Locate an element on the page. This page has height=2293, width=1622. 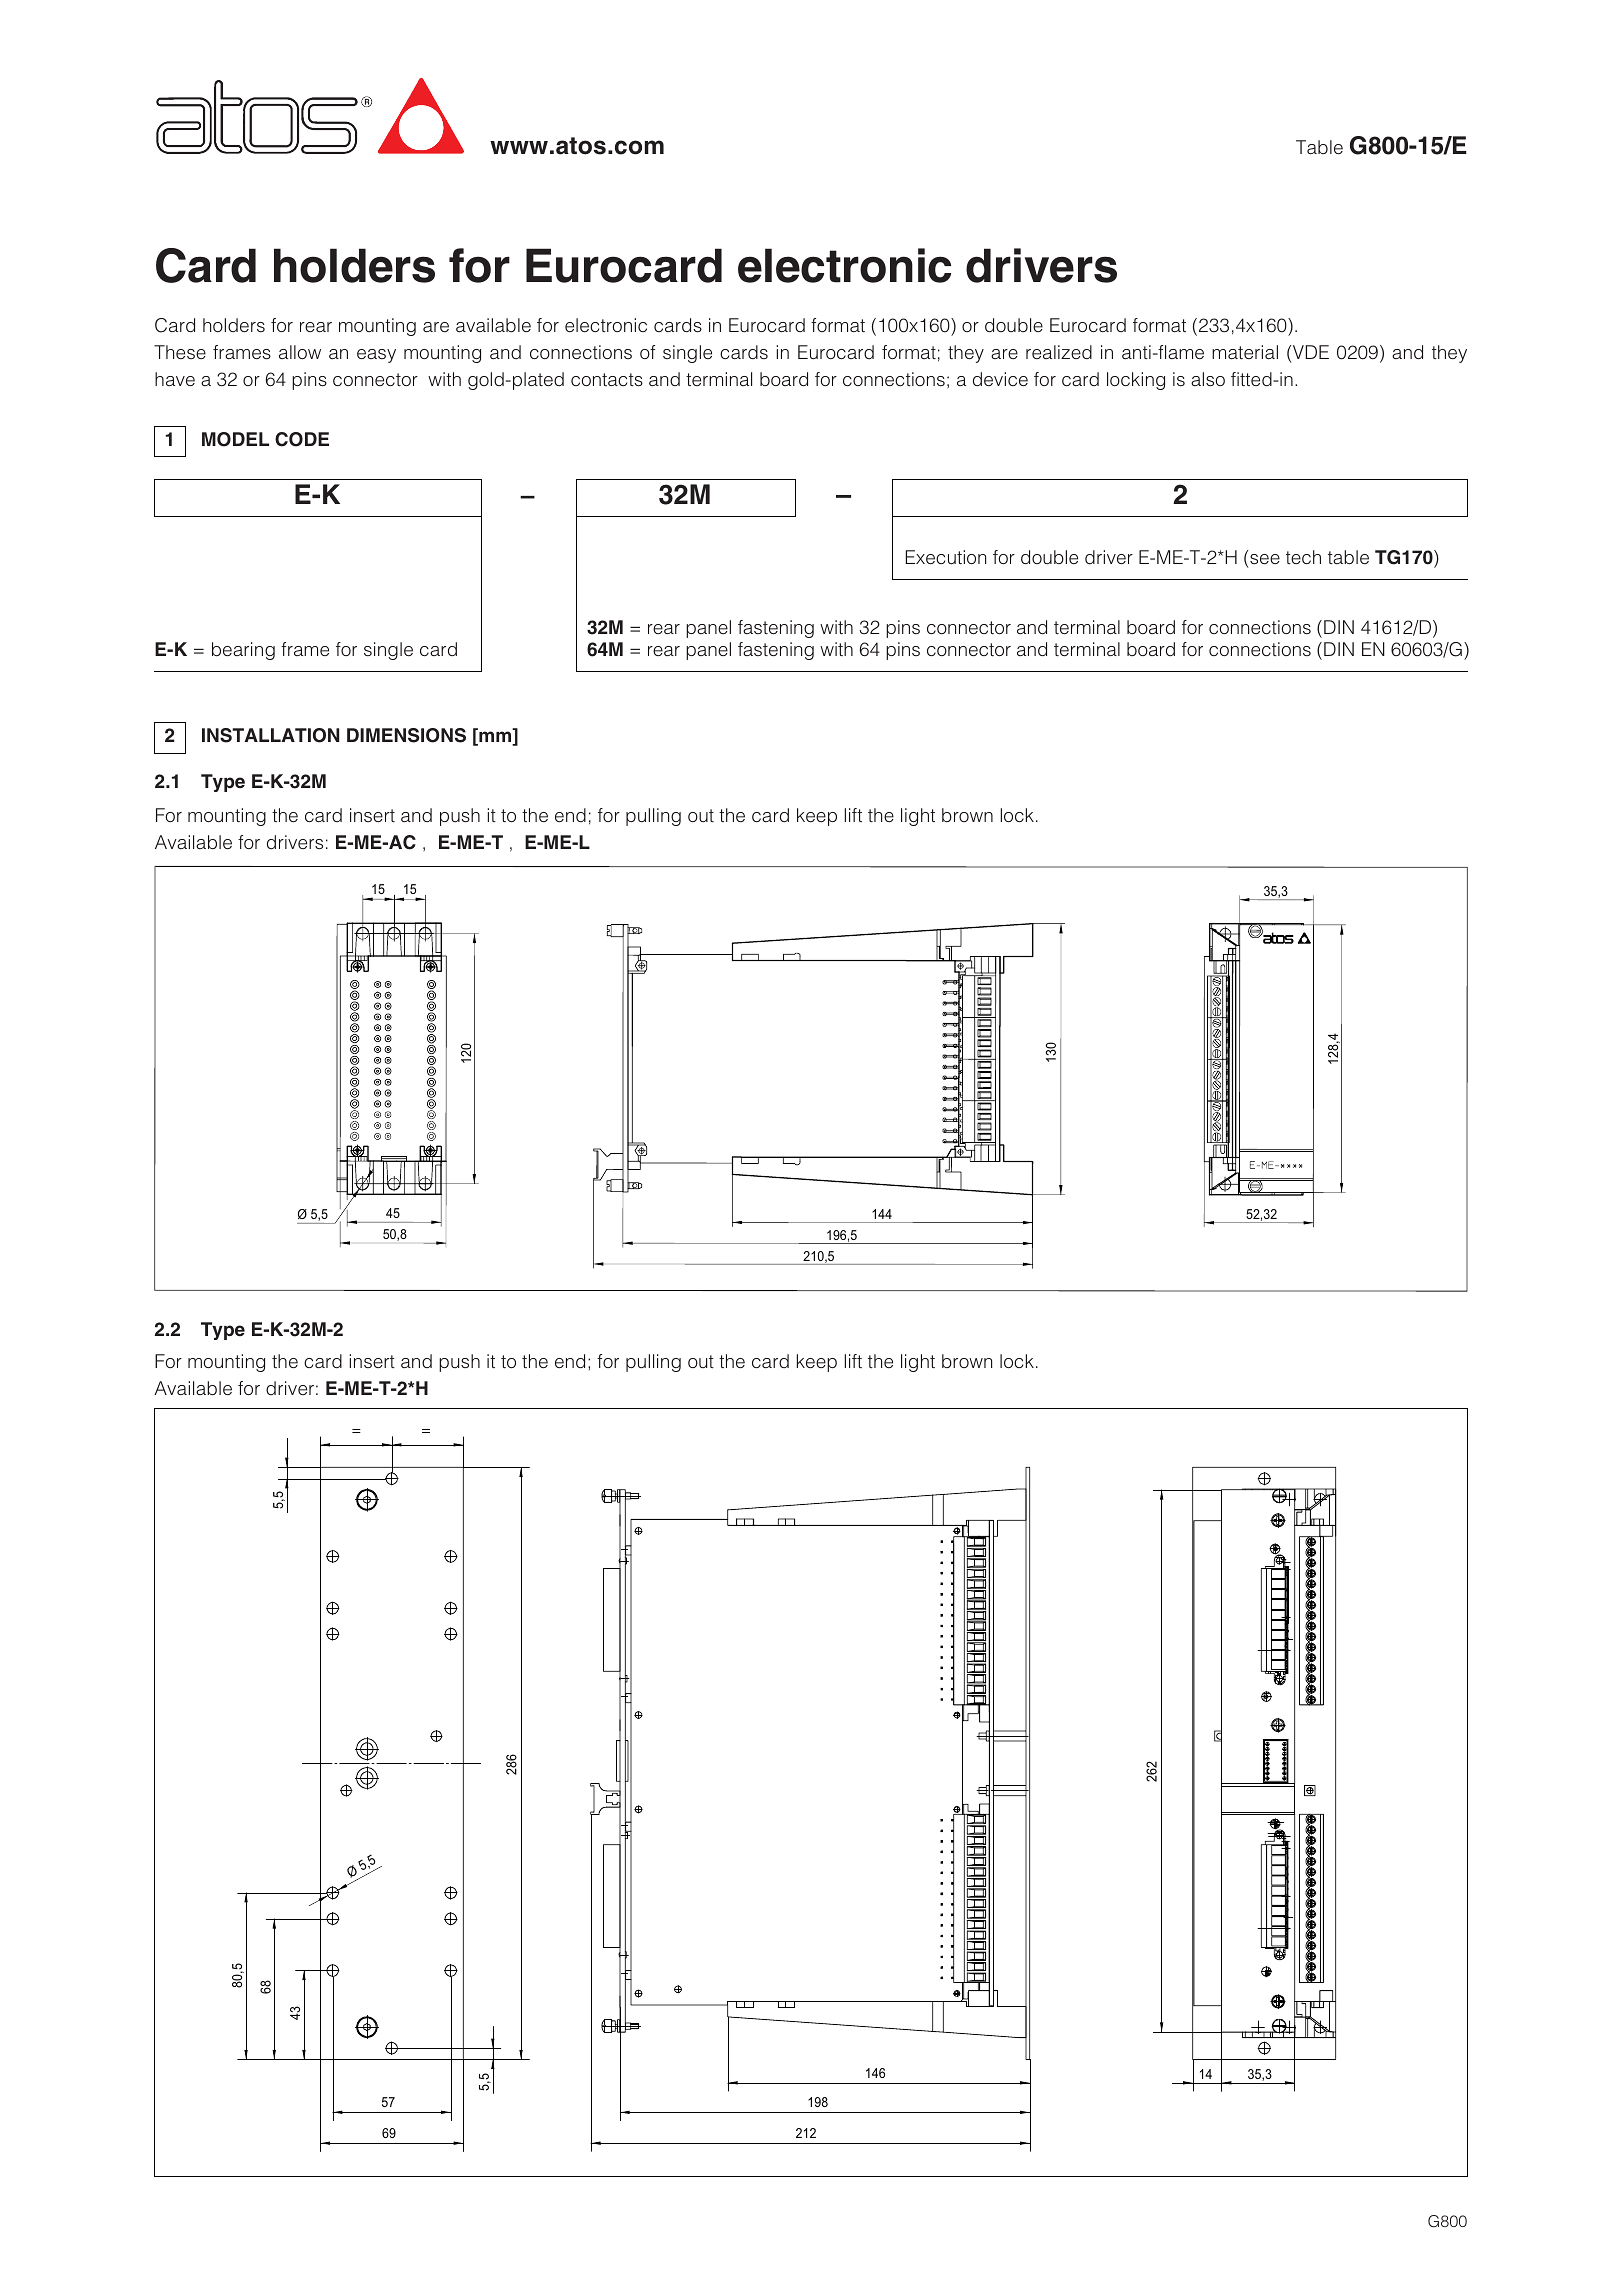
contacts is located at coordinates (607, 380).
